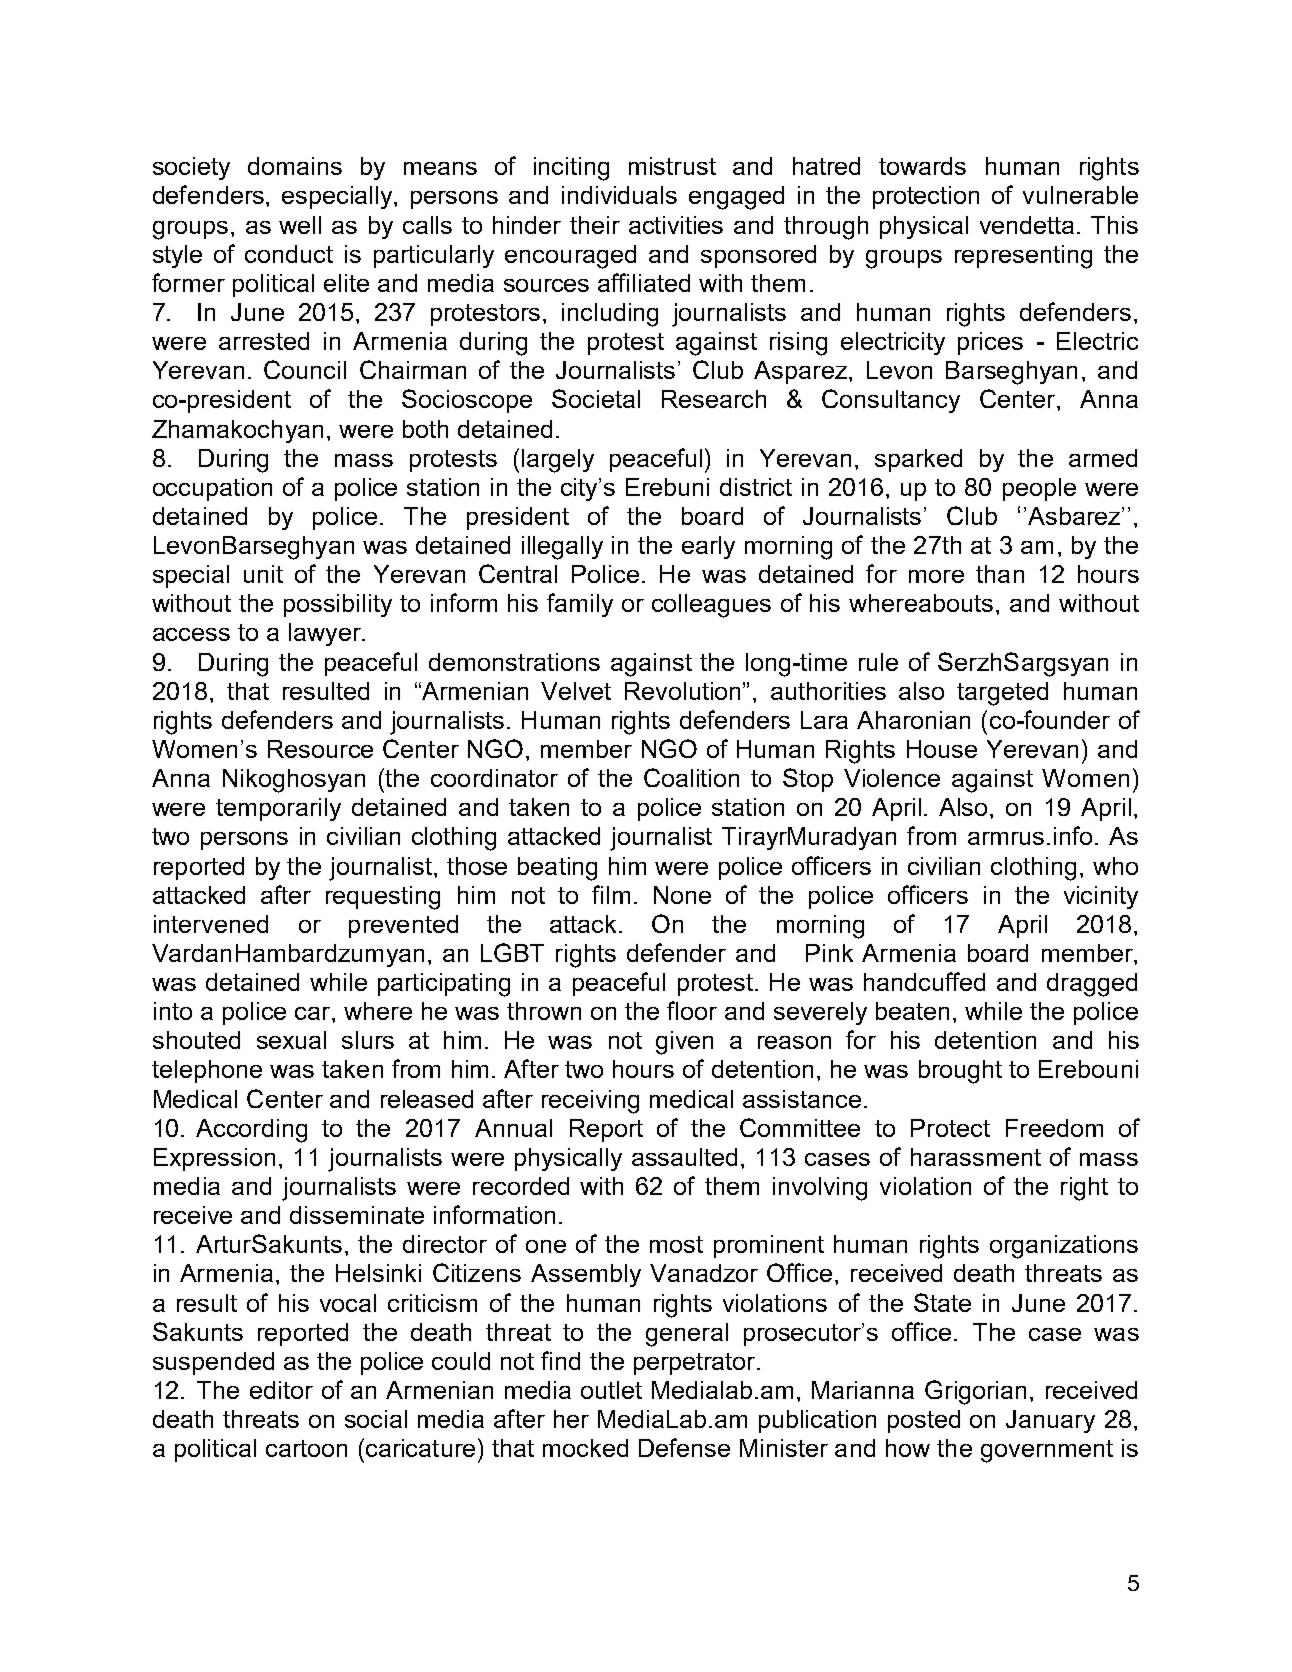 The image size is (1292, 1672). Describe the element at coordinates (611, 1390) in the screenshot. I see `outlet` at that location.
